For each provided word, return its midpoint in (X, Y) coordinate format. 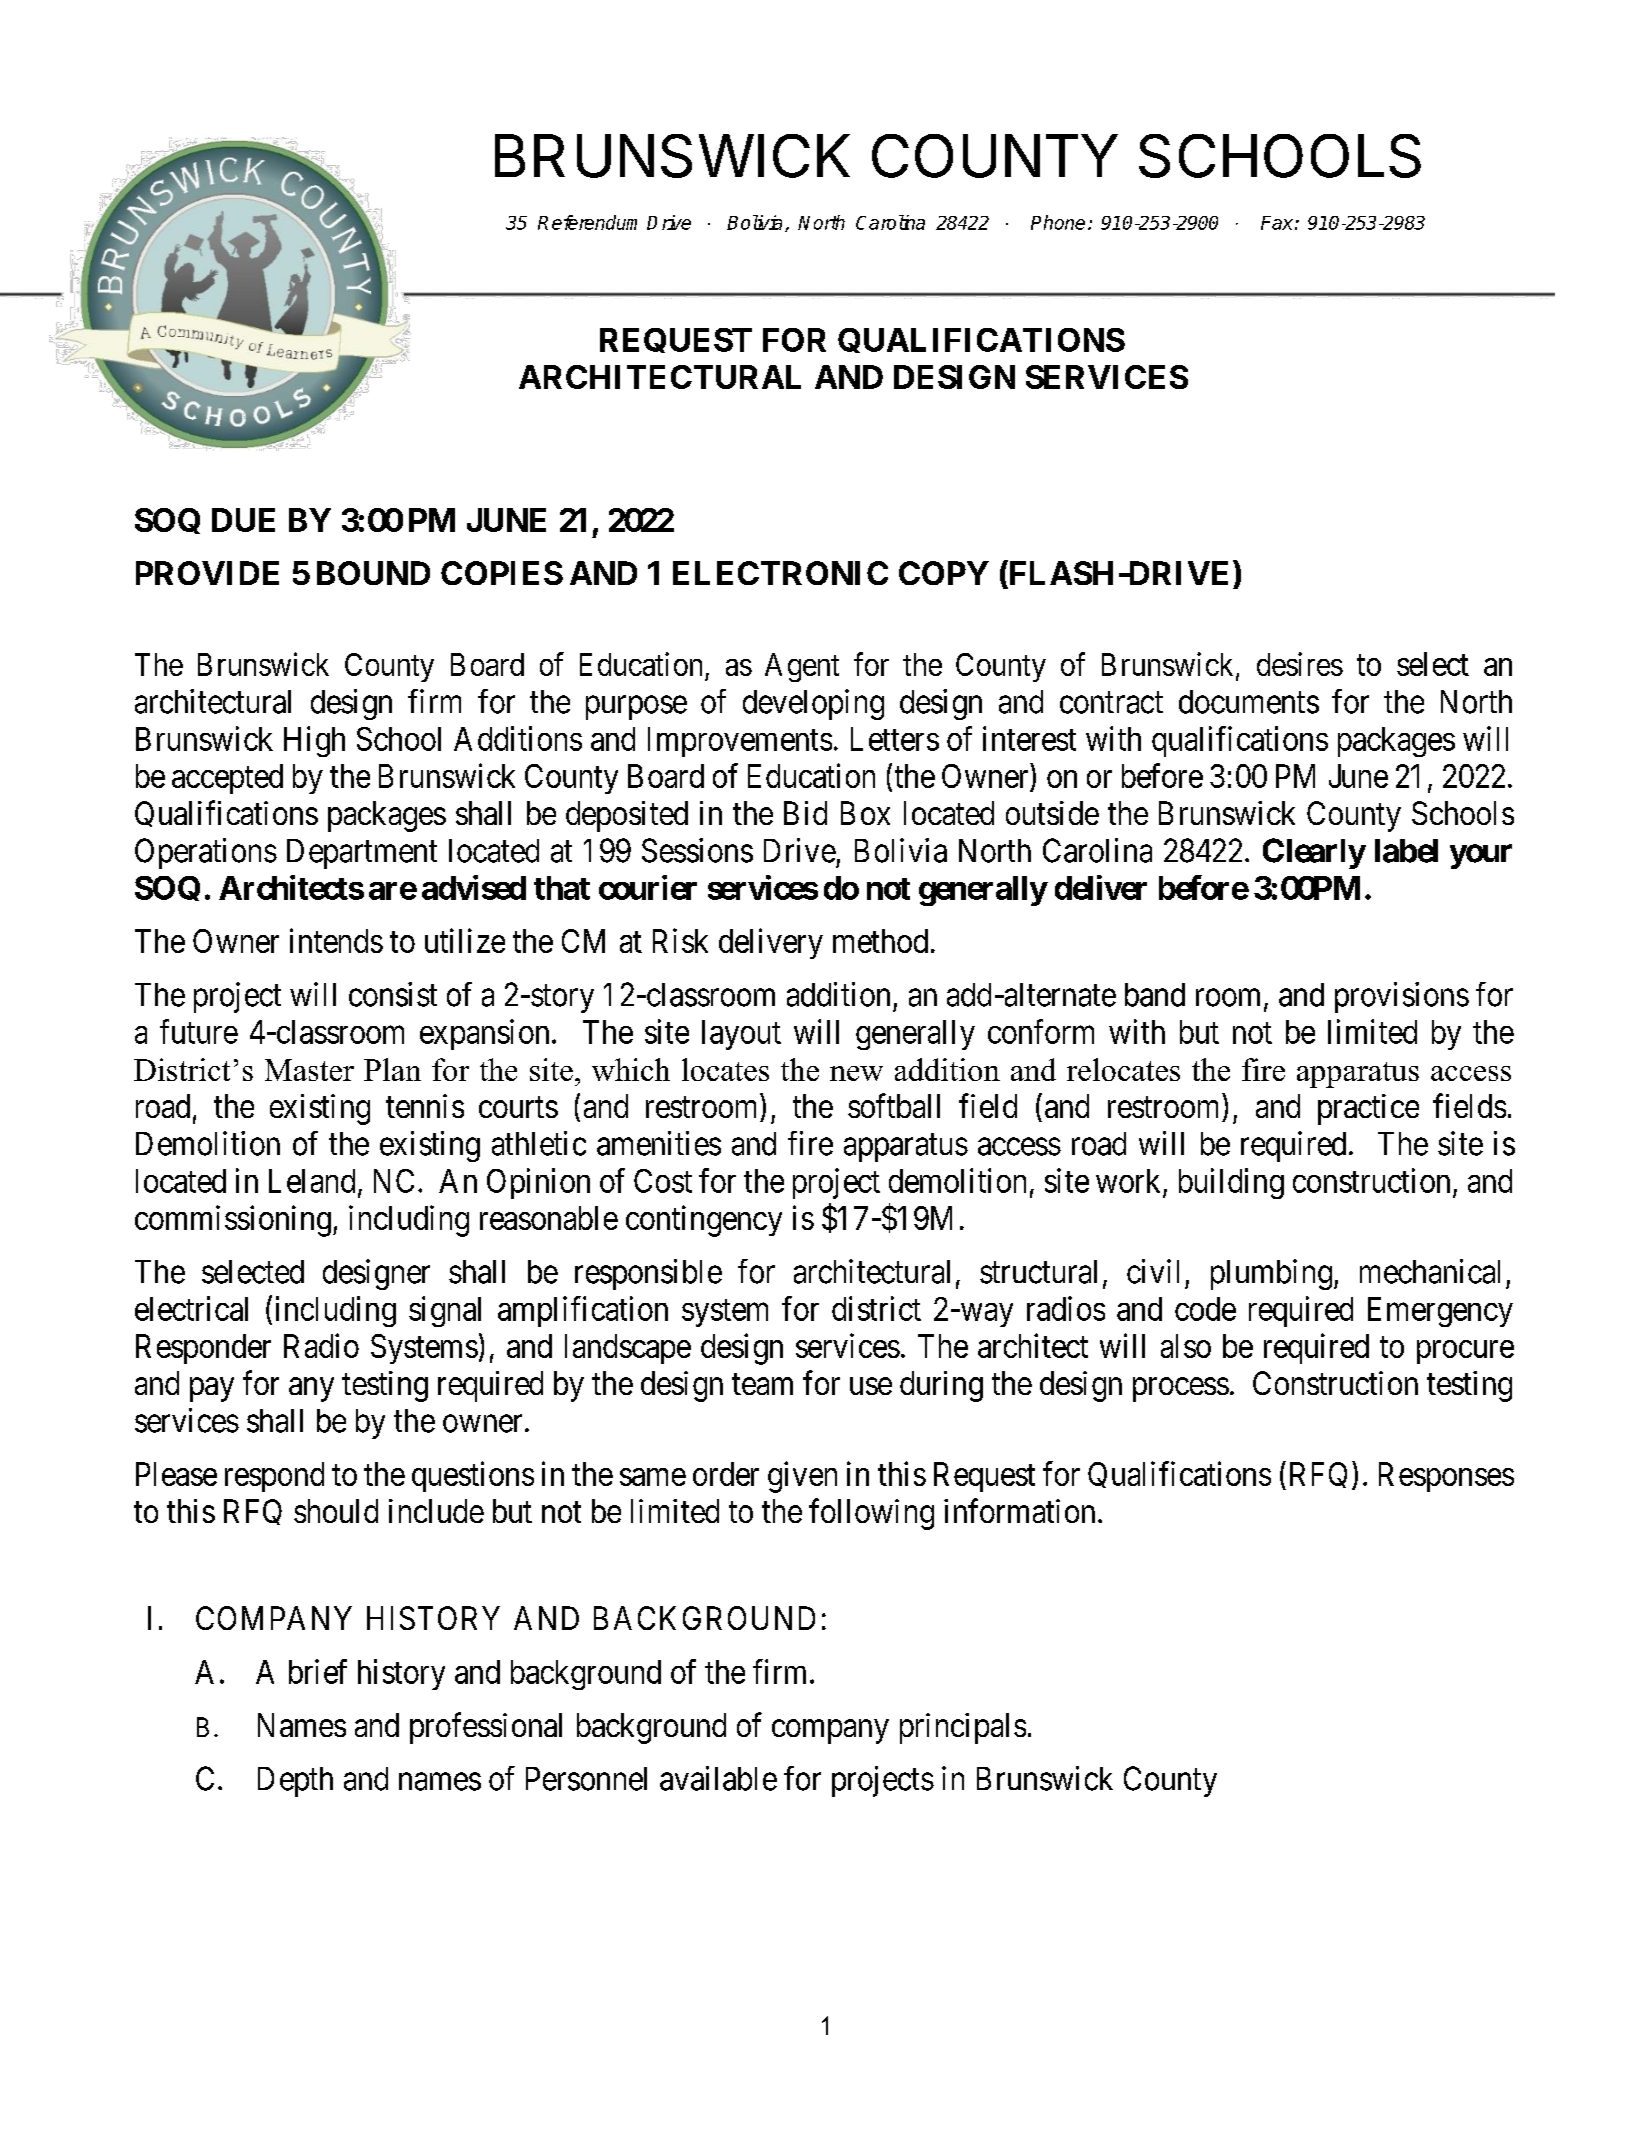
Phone (1058, 222)
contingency (704, 1221)
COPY (944, 573)
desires (1300, 664)
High (314, 741)
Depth (295, 1782)
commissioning (233, 1221)
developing (813, 704)
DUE (243, 520)
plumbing (1271, 1274)
